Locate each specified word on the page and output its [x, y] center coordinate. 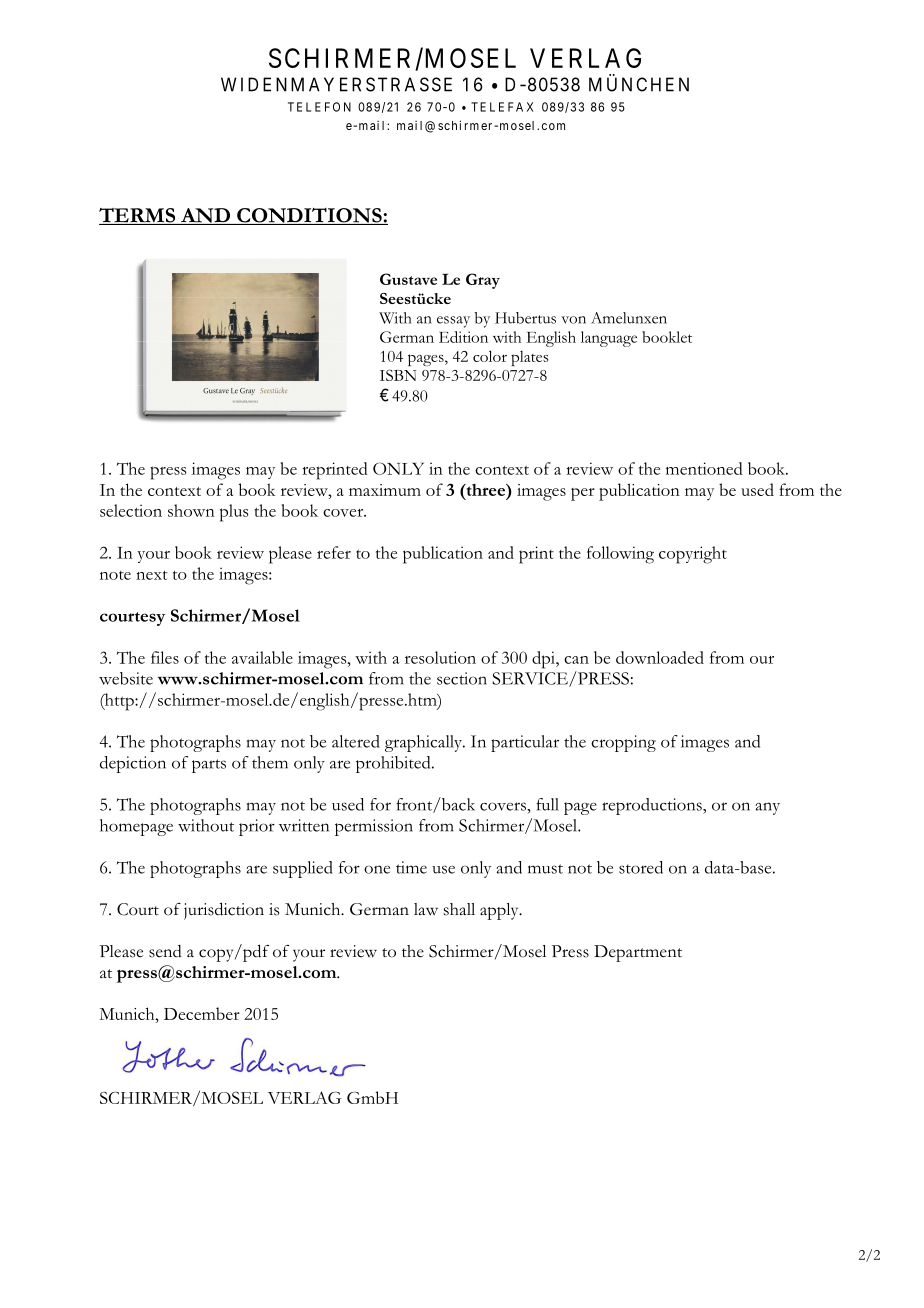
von [573, 320]
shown [191, 510]
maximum [385, 490]
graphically [424, 743]
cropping [623, 743]
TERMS [138, 216]
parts [209, 766]
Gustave [408, 279]
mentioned [704, 468]
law [426, 909]
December [202, 1013]
